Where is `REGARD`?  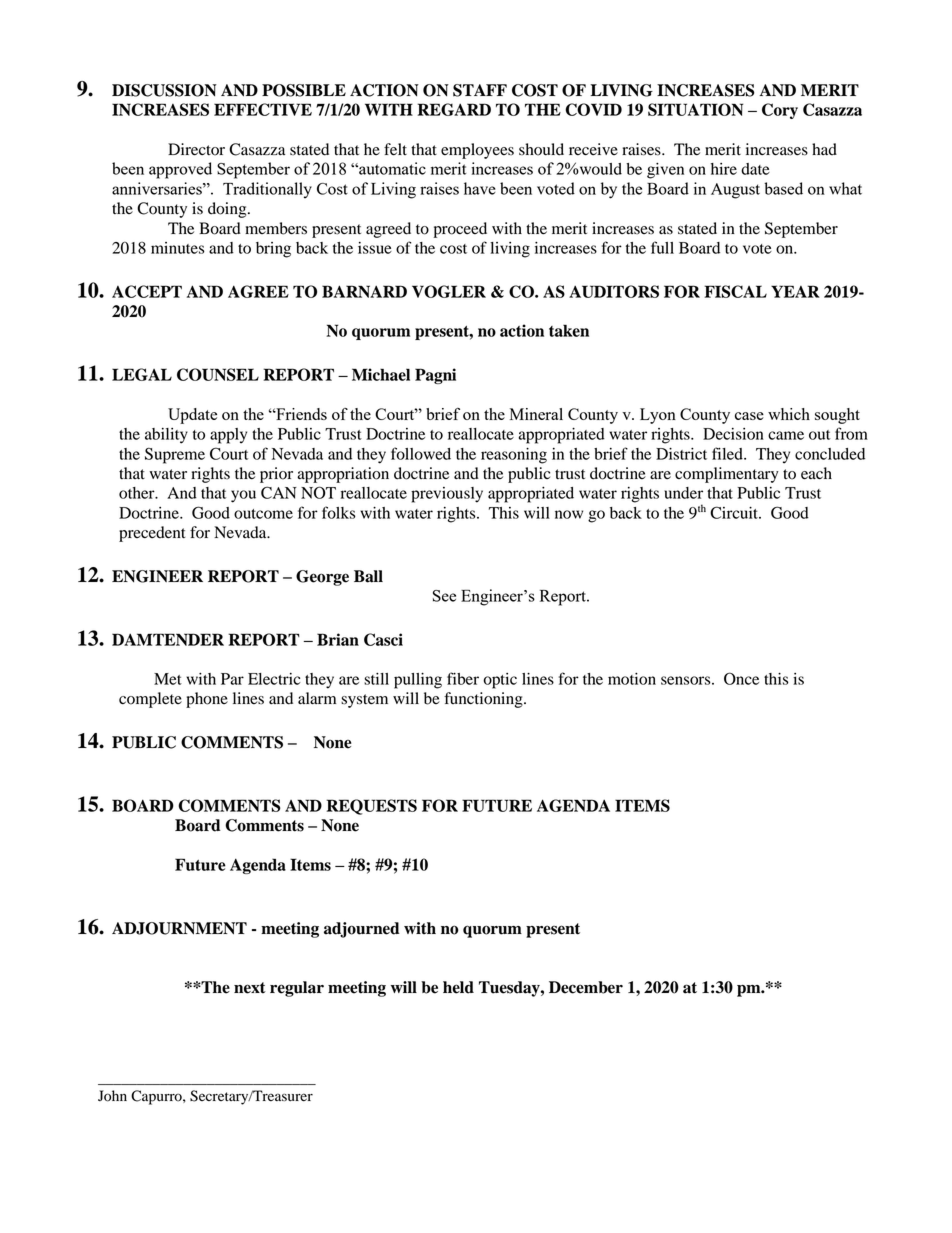 REGARD is located at coordinates (454, 109).
